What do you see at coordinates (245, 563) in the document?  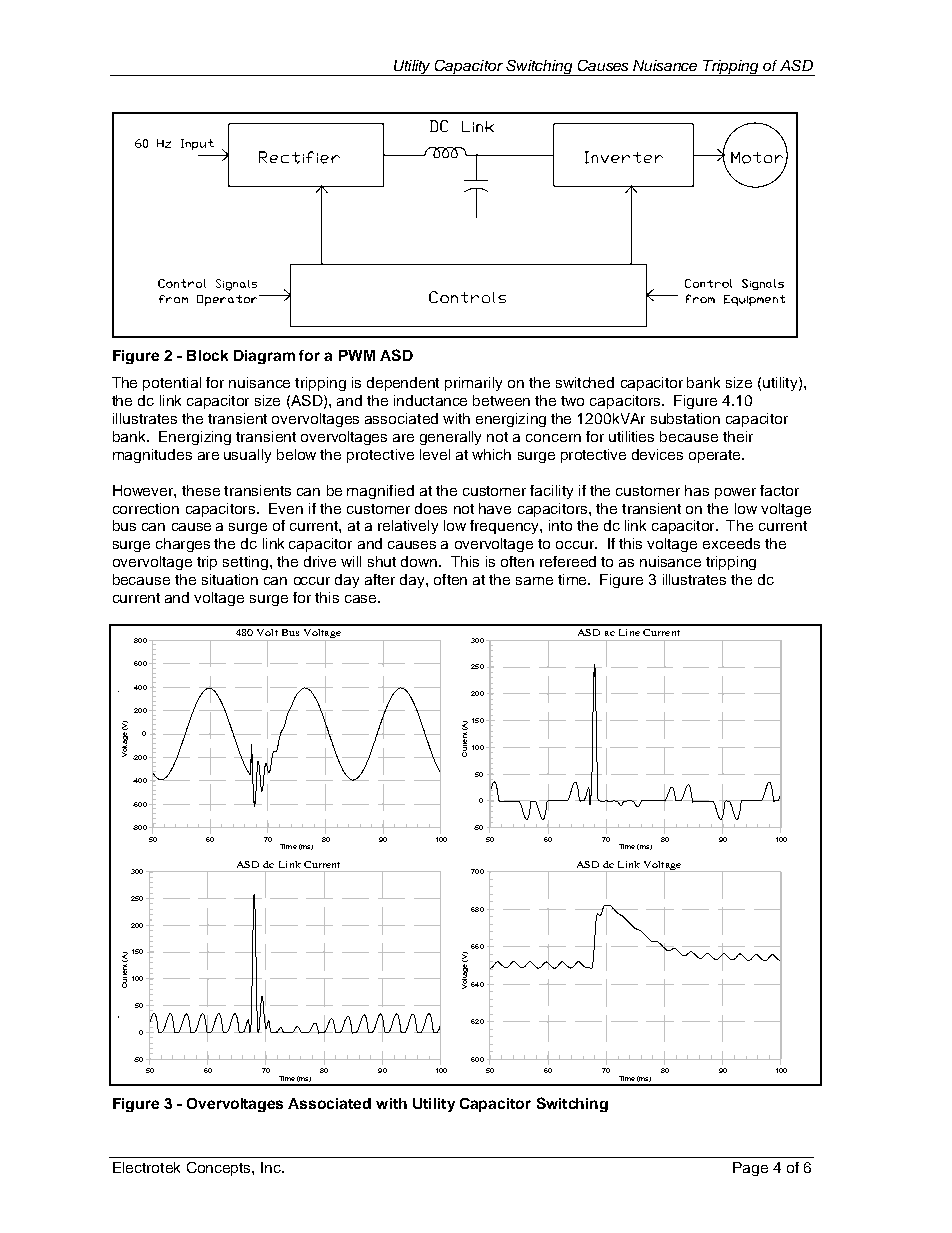 I see `setting` at bounding box center [245, 563].
